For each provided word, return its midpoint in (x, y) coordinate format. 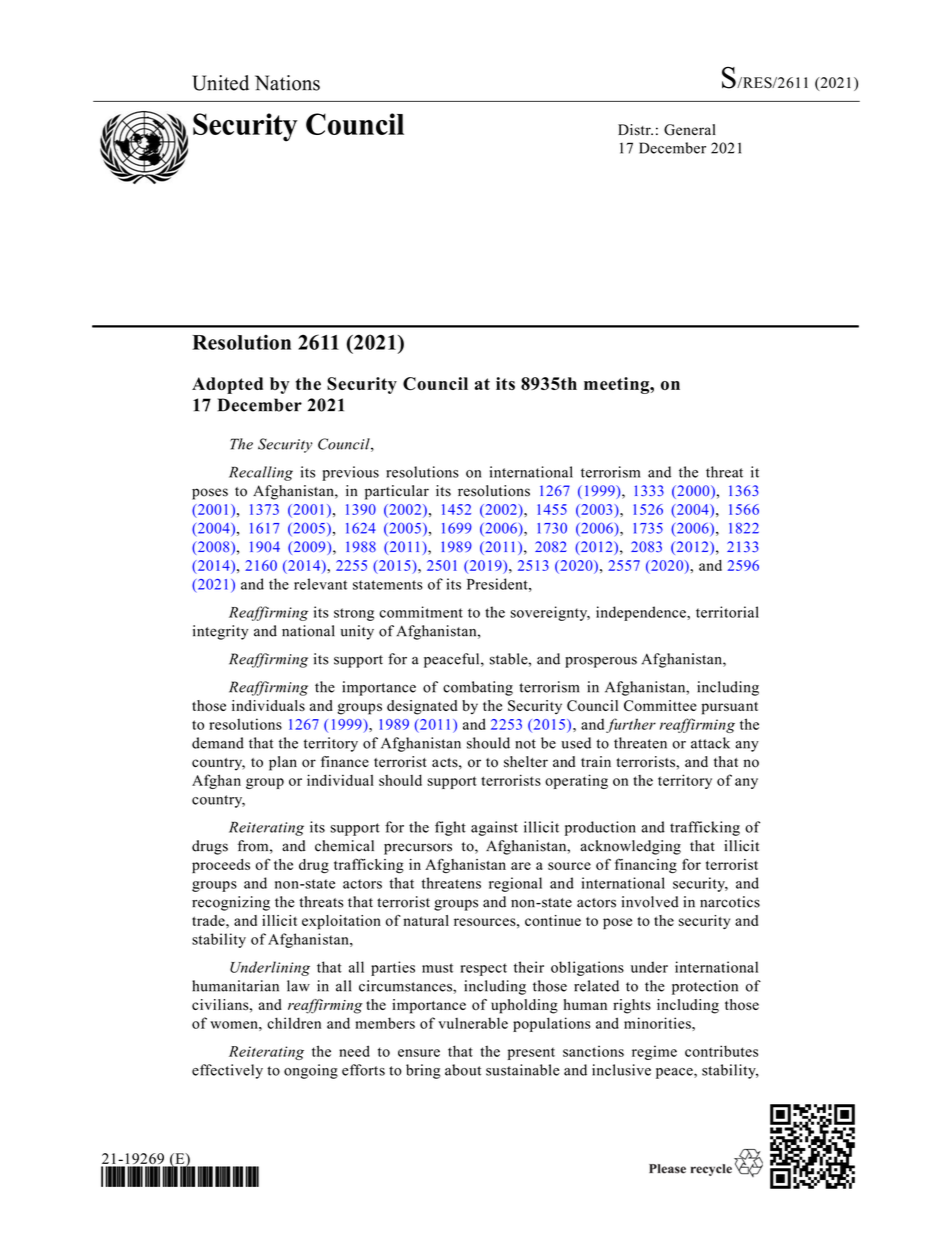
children (294, 1023)
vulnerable (473, 1023)
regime (654, 1052)
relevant (320, 584)
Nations (287, 83)
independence (642, 613)
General (690, 130)
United (220, 83)
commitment (421, 612)
